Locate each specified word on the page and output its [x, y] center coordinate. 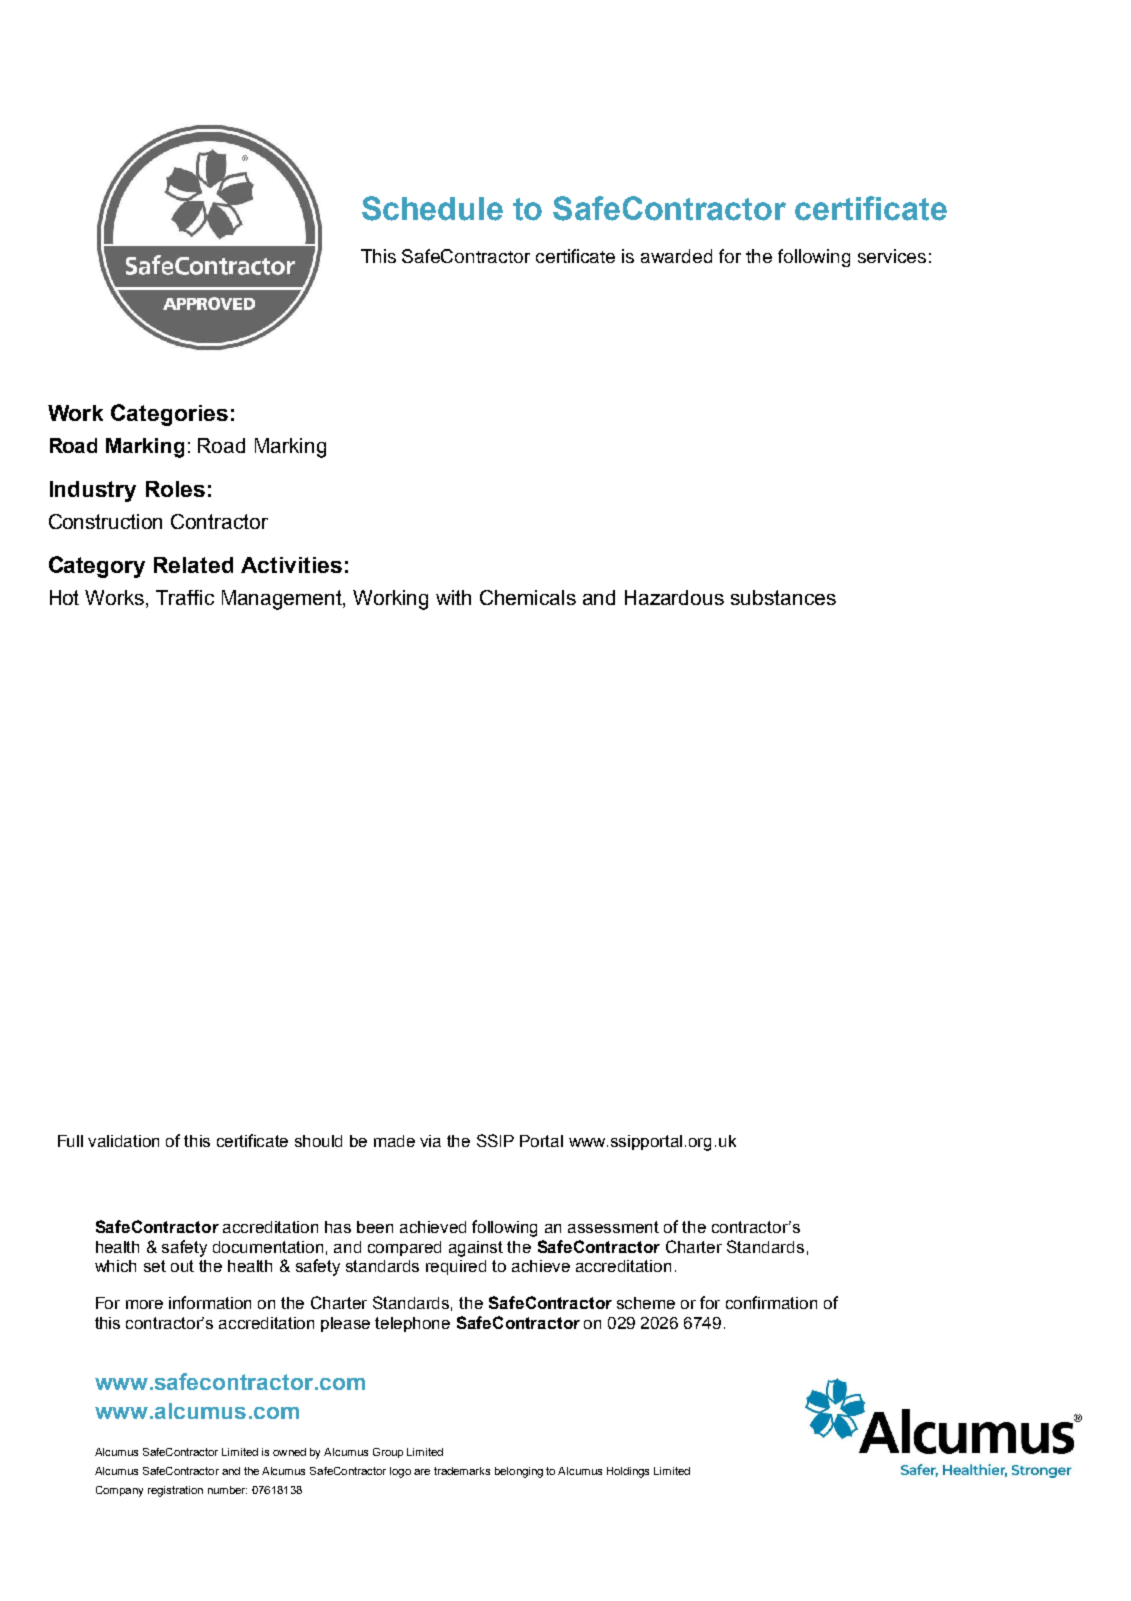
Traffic [185, 597]
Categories [169, 415]
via [430, 1141]
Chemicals [528, 597]
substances [783, 597]
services [892, 256]
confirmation [771, 1302]
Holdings [628, 1472]
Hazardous [674, 597]
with [453, 597]
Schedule [432, 208]
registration [175, 1491]
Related [193, 565]
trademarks [462, 1471]
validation [123, 1141]
